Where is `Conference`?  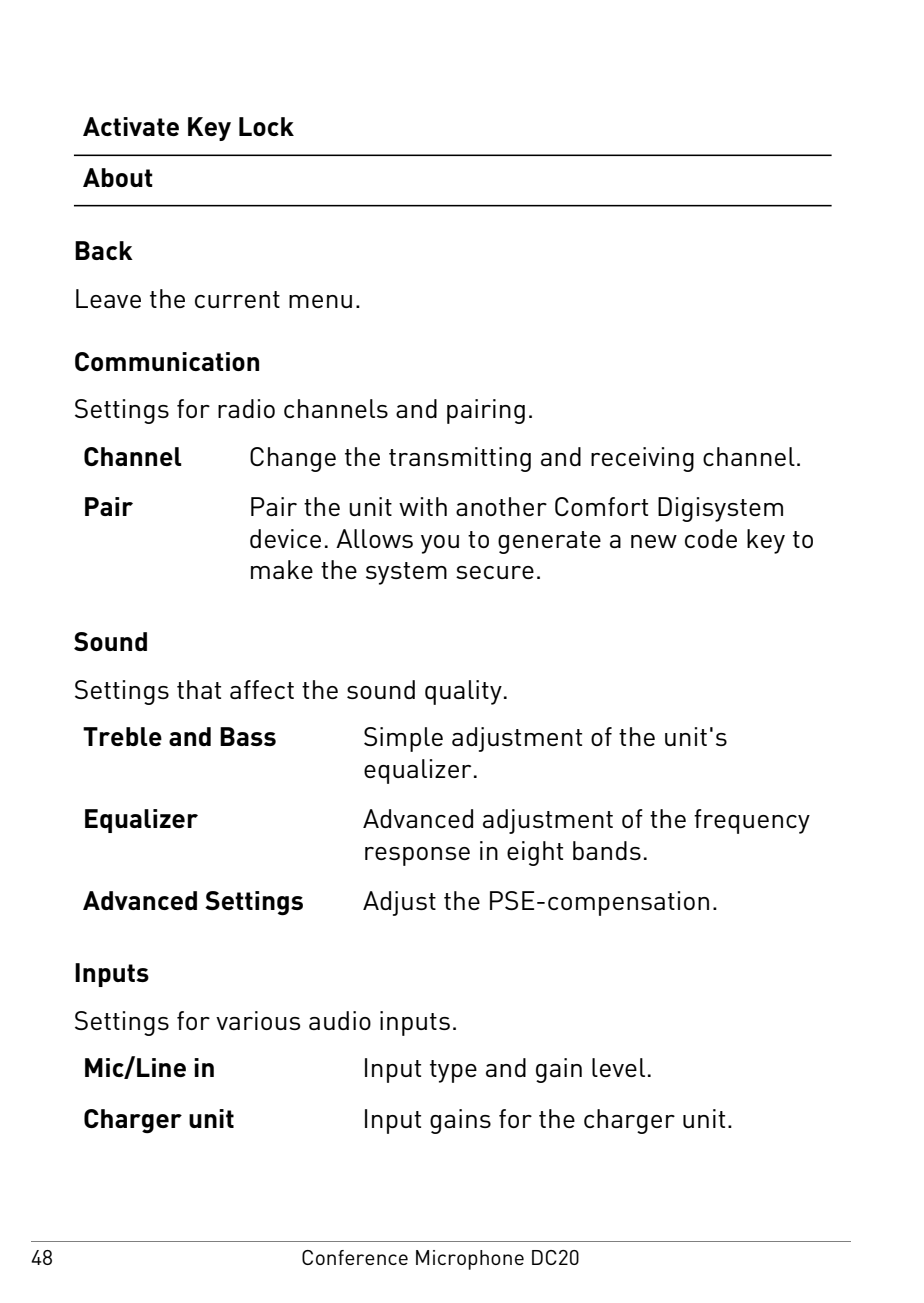
Conference is located at coordinates (355, 1257).
